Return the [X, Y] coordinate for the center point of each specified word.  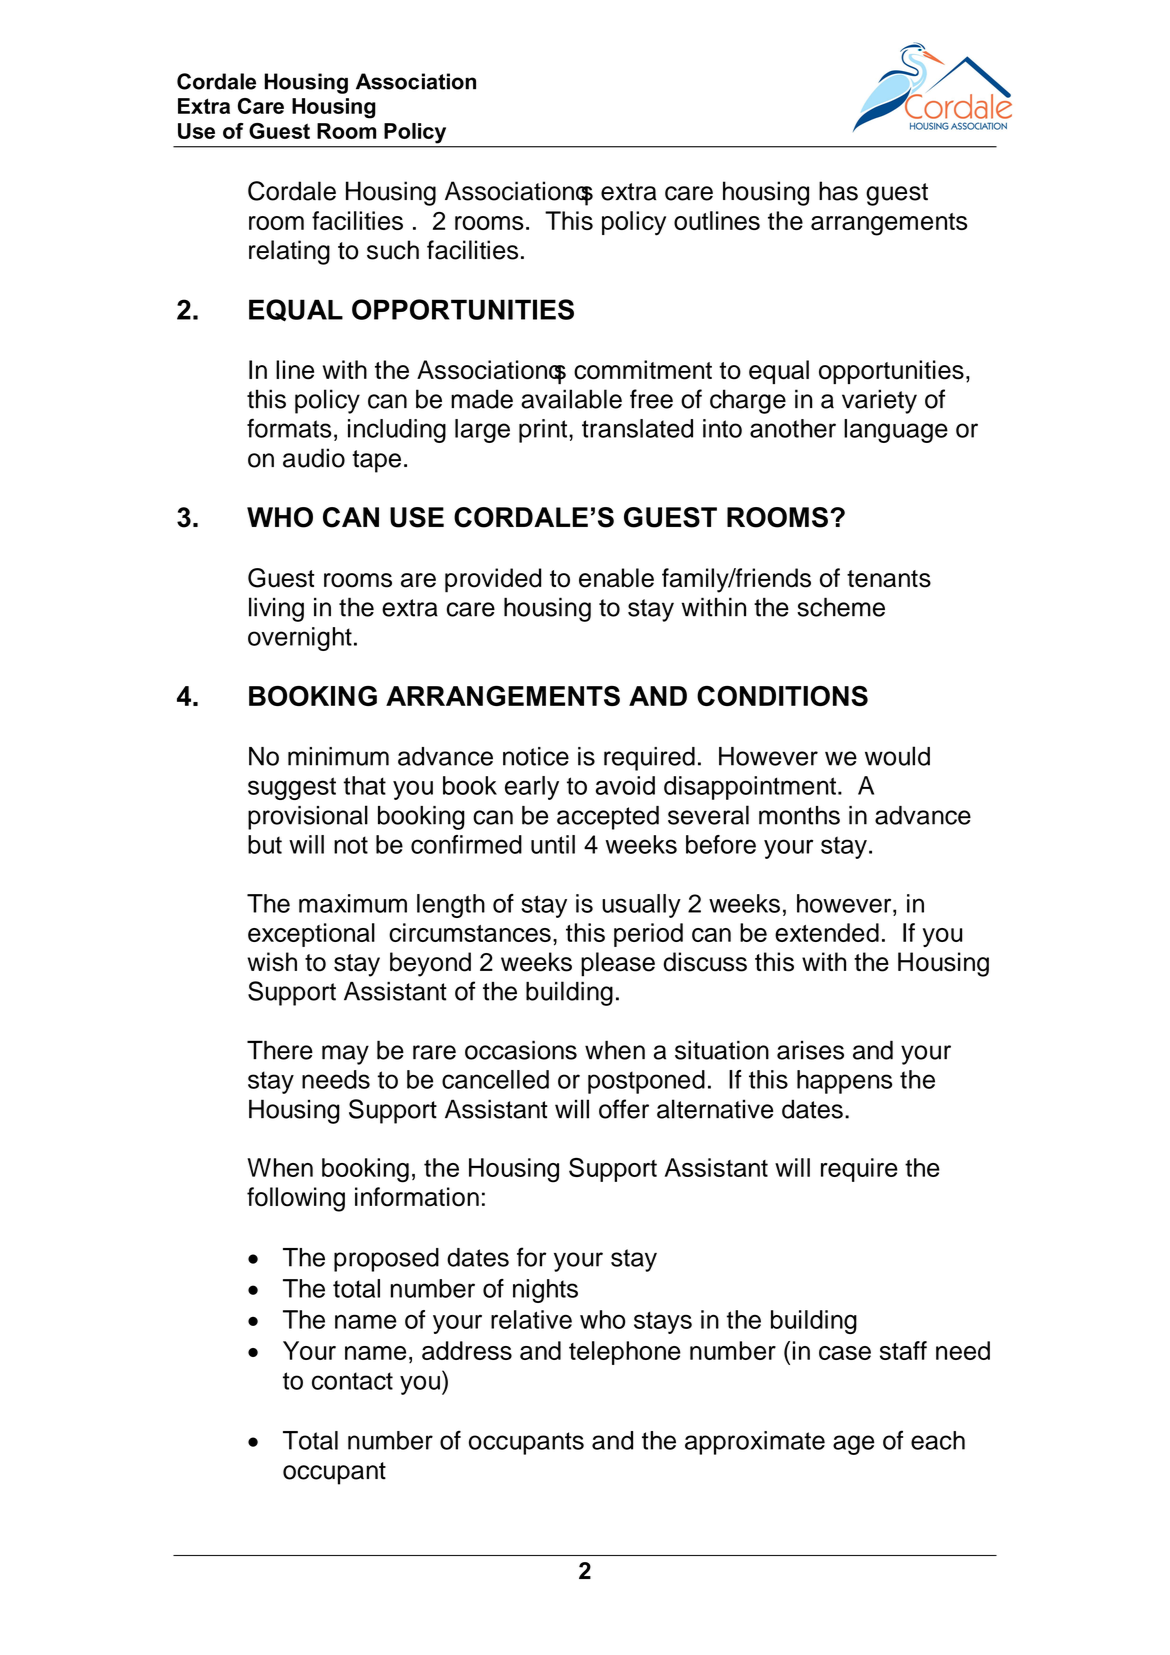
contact [352, 1381]
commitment [643, 370]
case [845, 1353]
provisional [308, 817]
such [393, 250]
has [838, 191]
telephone [625, 1353]
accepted [608, 818]
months [799, 815]
